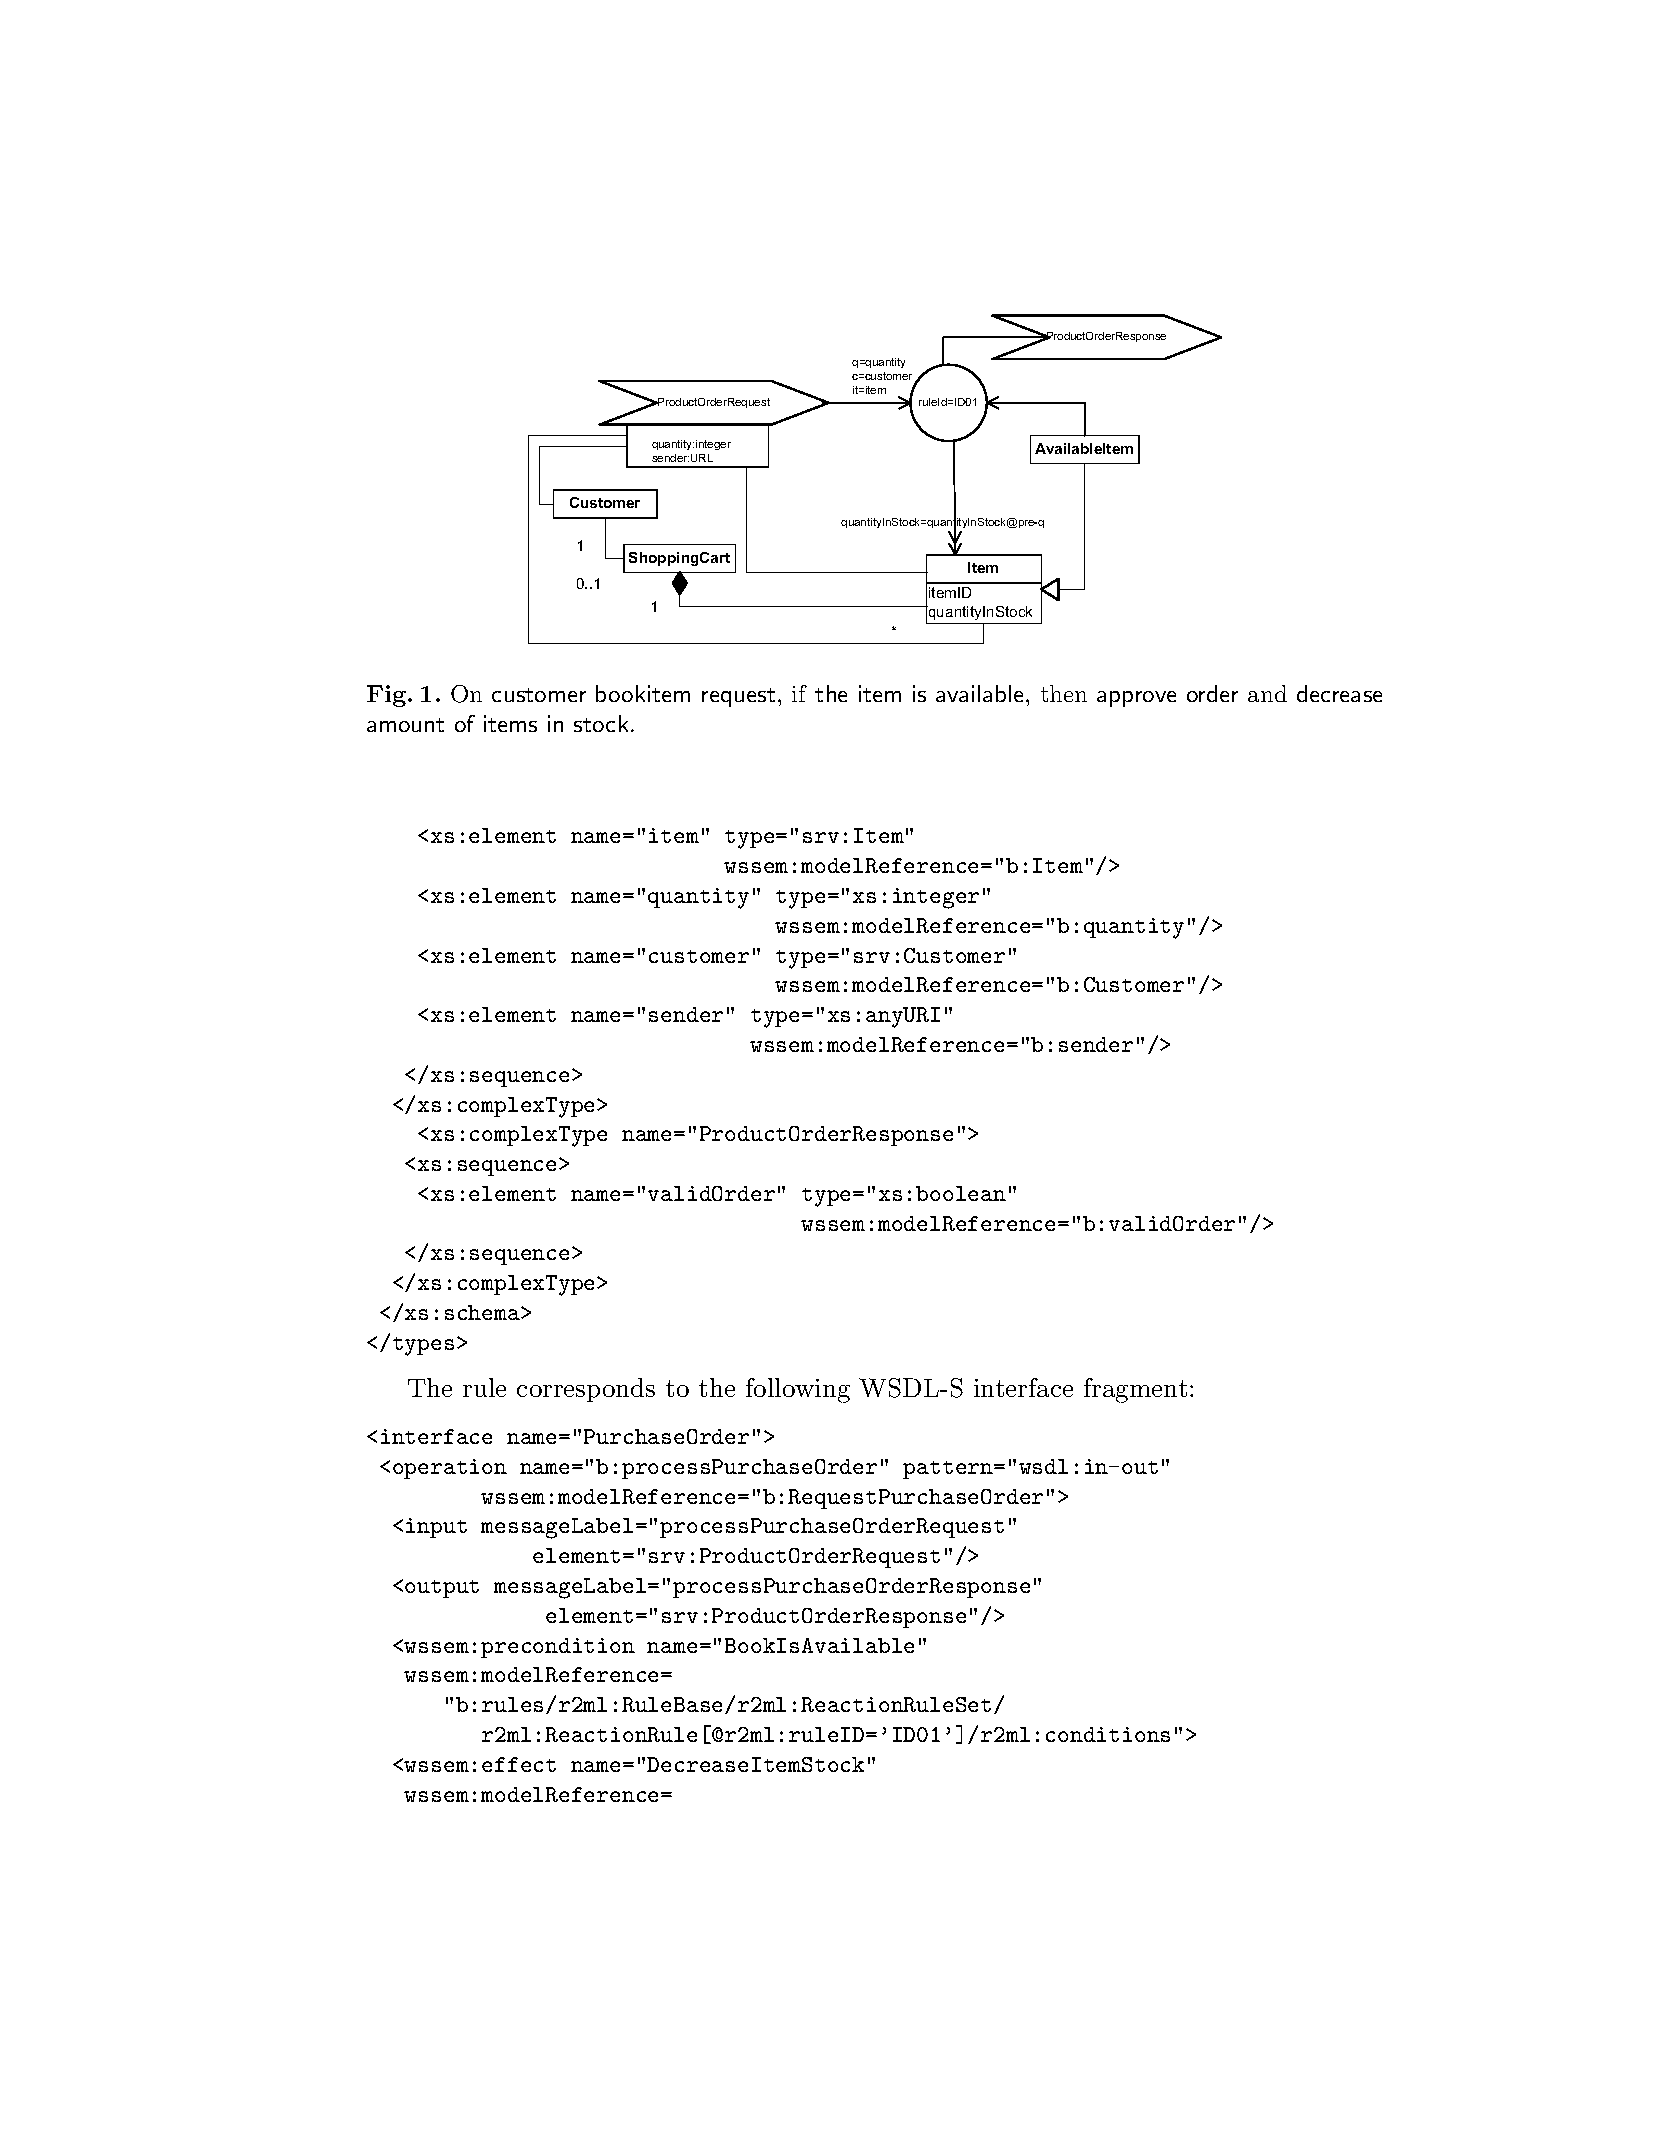 The height and width of the document is (2153, 1664). What do you see at coordinates (1135, 1390) in the document?
I see `fragment` at bounding box center [1135, 1390].
